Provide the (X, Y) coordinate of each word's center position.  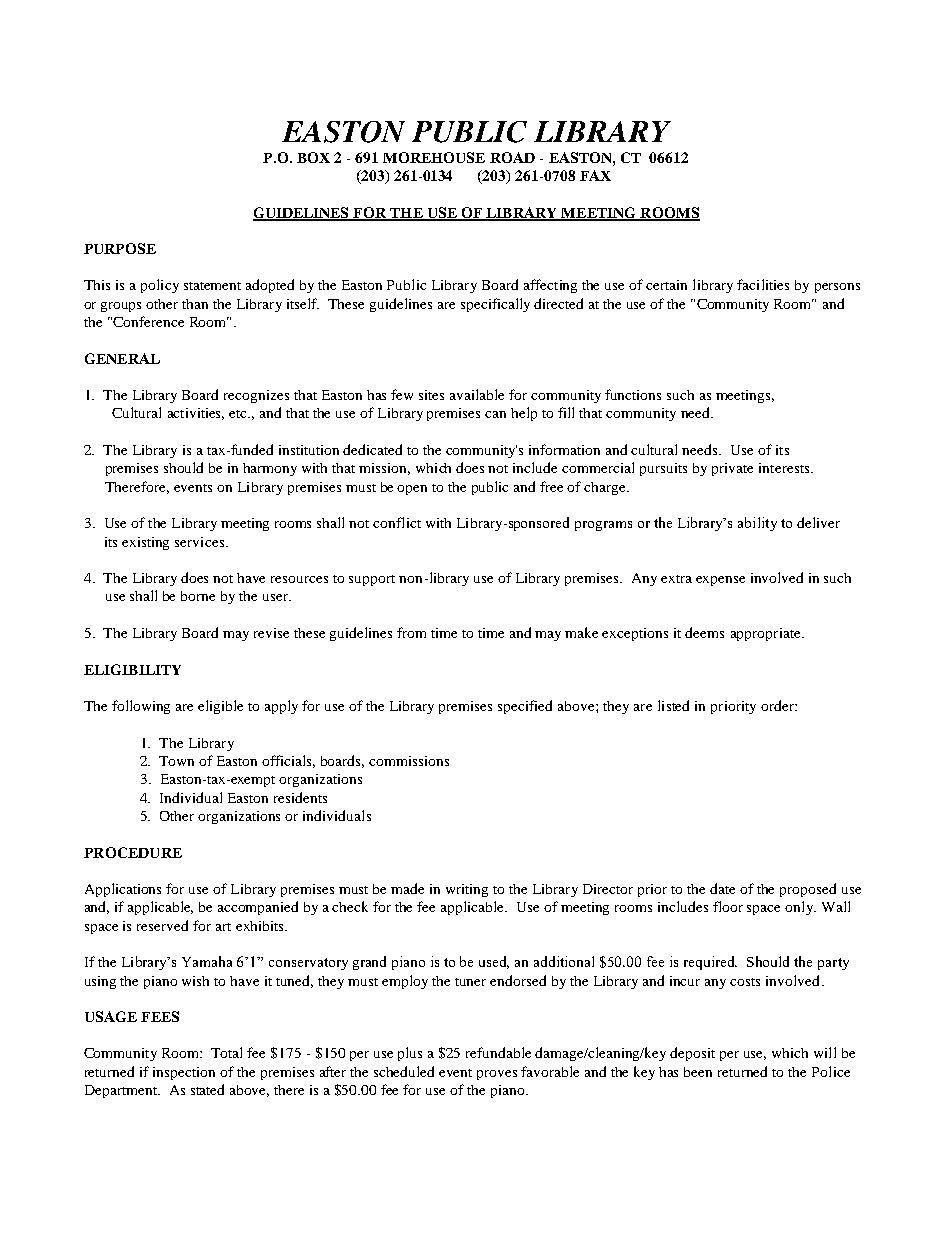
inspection (184, 1073)
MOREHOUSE (434, 157)
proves (497, 1075)
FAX (595, 175)
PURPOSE (120, 248)
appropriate (767, 634)
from (411, 632)
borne (198, 596)
